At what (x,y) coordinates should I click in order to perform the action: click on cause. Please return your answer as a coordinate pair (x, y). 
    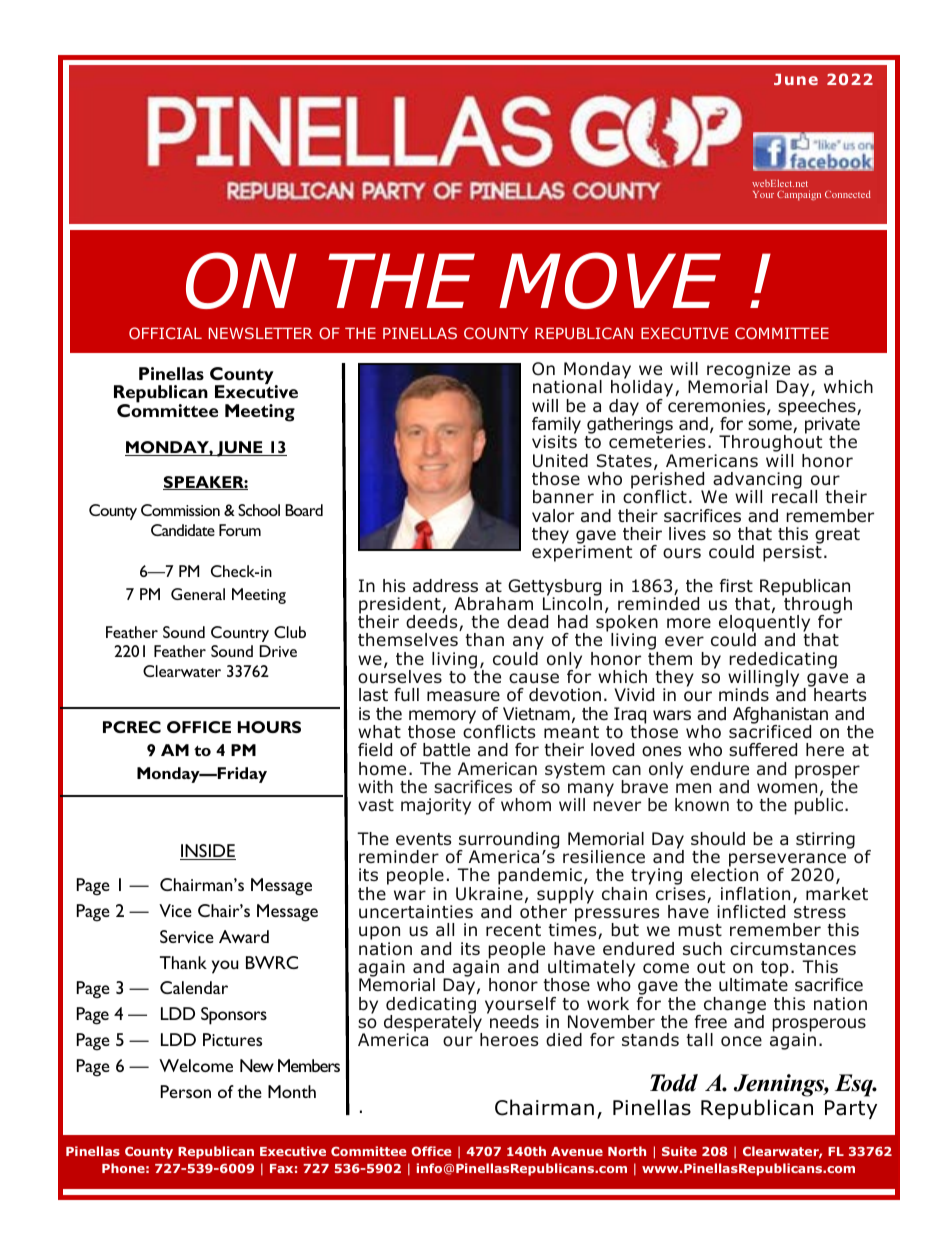
    Looking at the image, I should click on (534, 678).
